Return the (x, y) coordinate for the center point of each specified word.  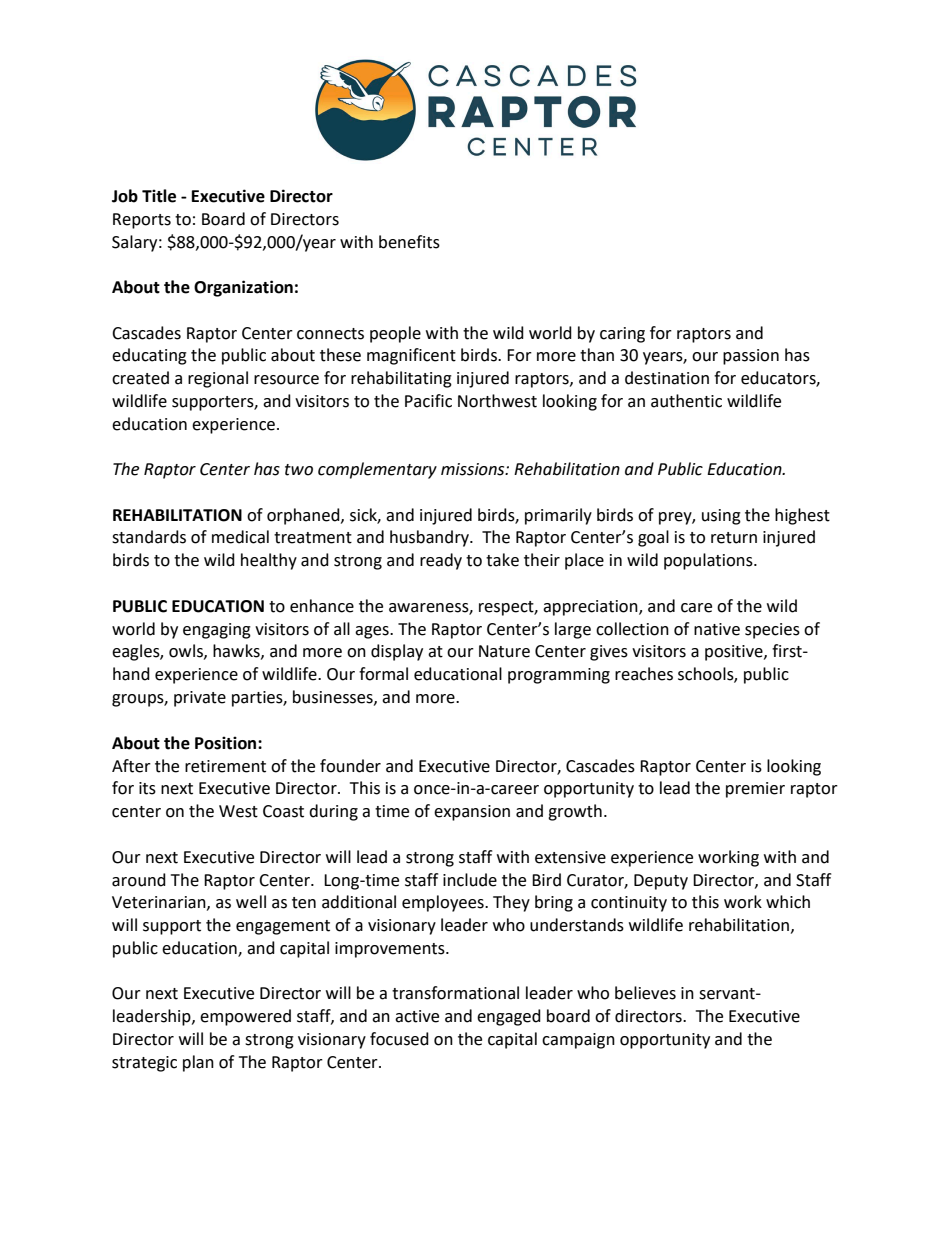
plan (198, 1063)
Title (159, 196)
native (717, 629)
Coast (283, 811)
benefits (409, 242)
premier (755, 790)
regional (218, 379)
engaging (217, 631)
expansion (472, 813)
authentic (686, 401)
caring (622, 335)
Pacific (428, 401)
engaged (509, 1017)
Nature (504, 651)
